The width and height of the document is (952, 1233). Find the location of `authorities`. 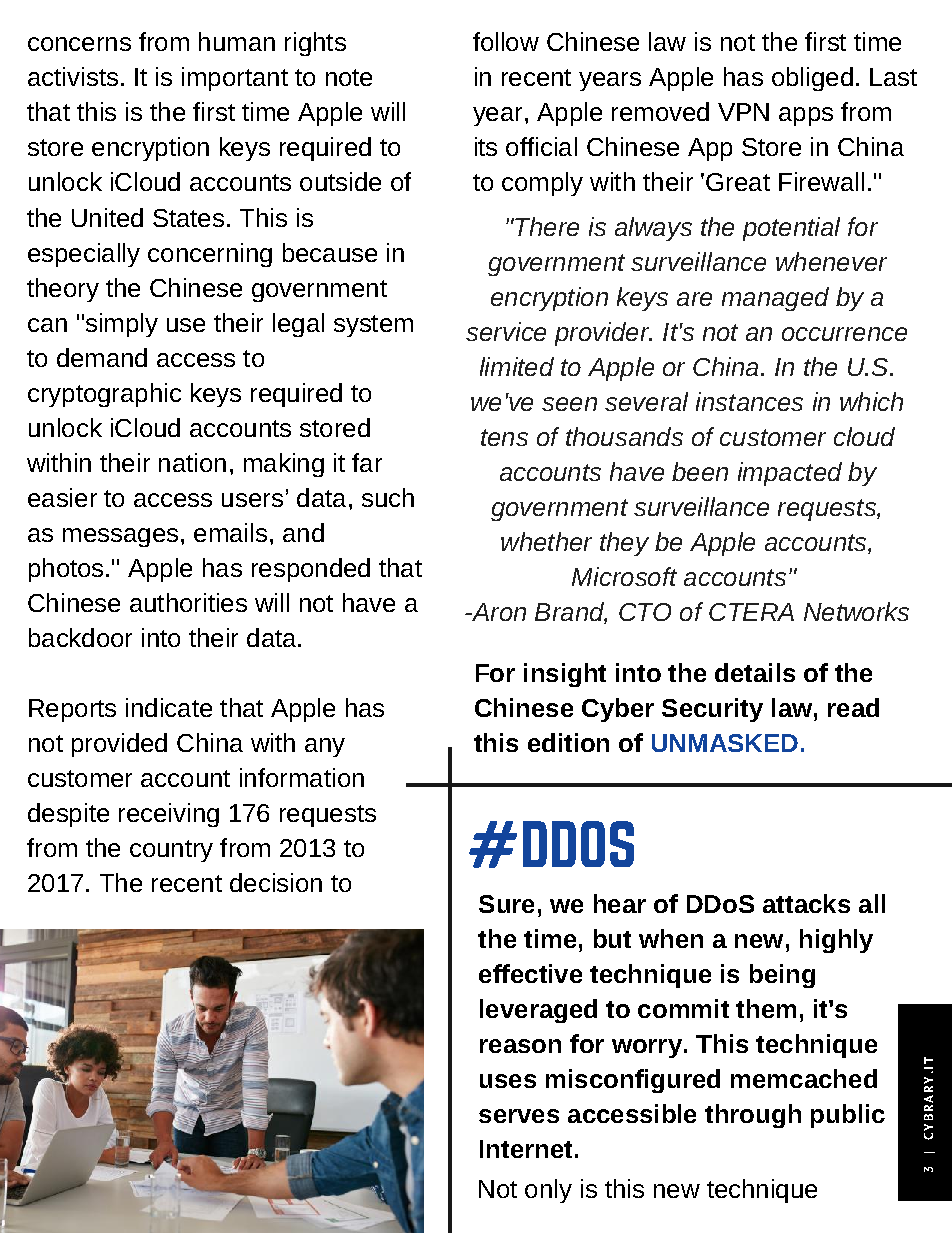

authorities is located at coordinates (188, 602).
